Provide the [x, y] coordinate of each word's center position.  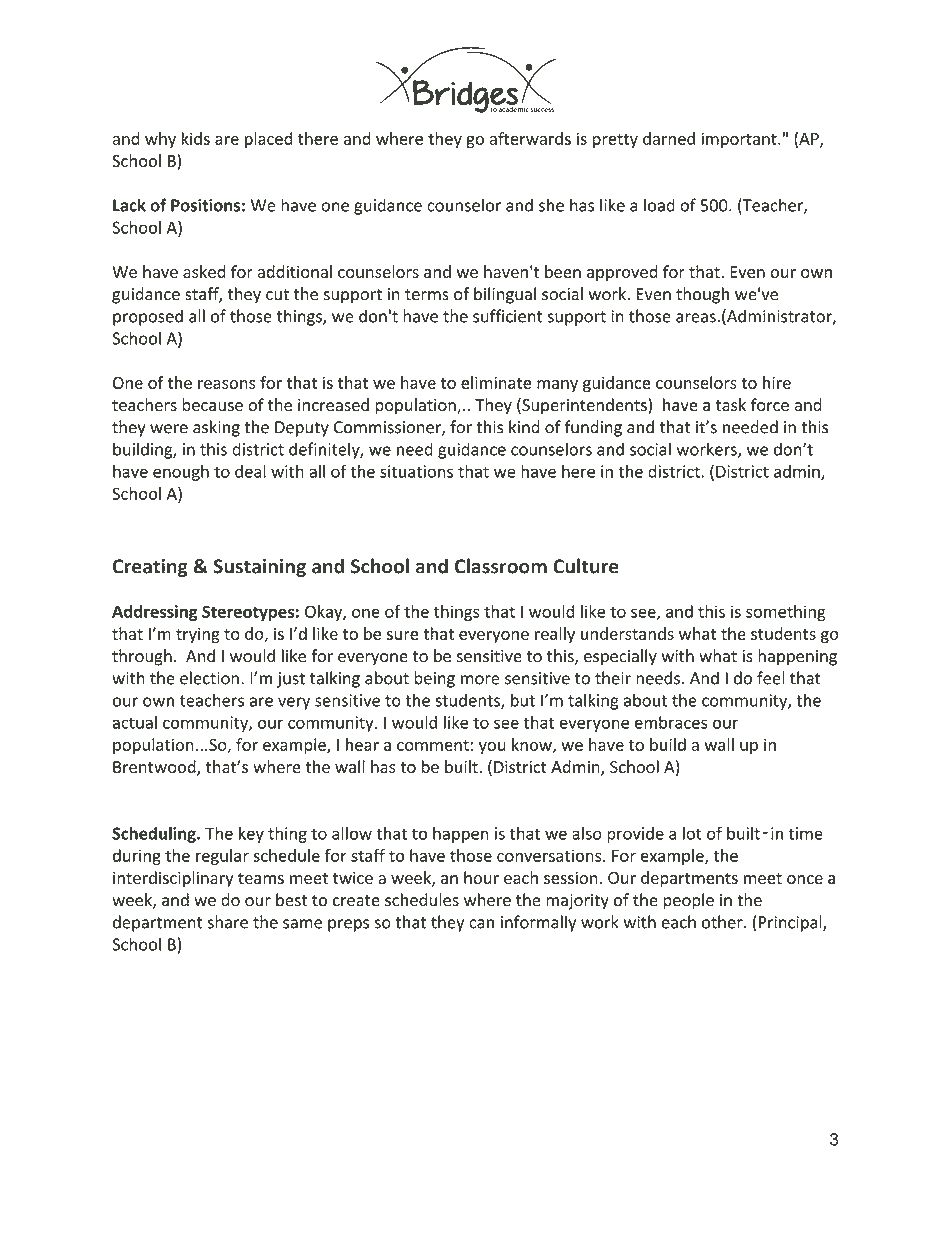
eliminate [496, 382]
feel [771, 678]
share [227, 922]
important [740, 140]
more [480, 680]
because [212, 405]
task [731, 405]
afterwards [530, 138]
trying [198, 635]
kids [196, 138]
